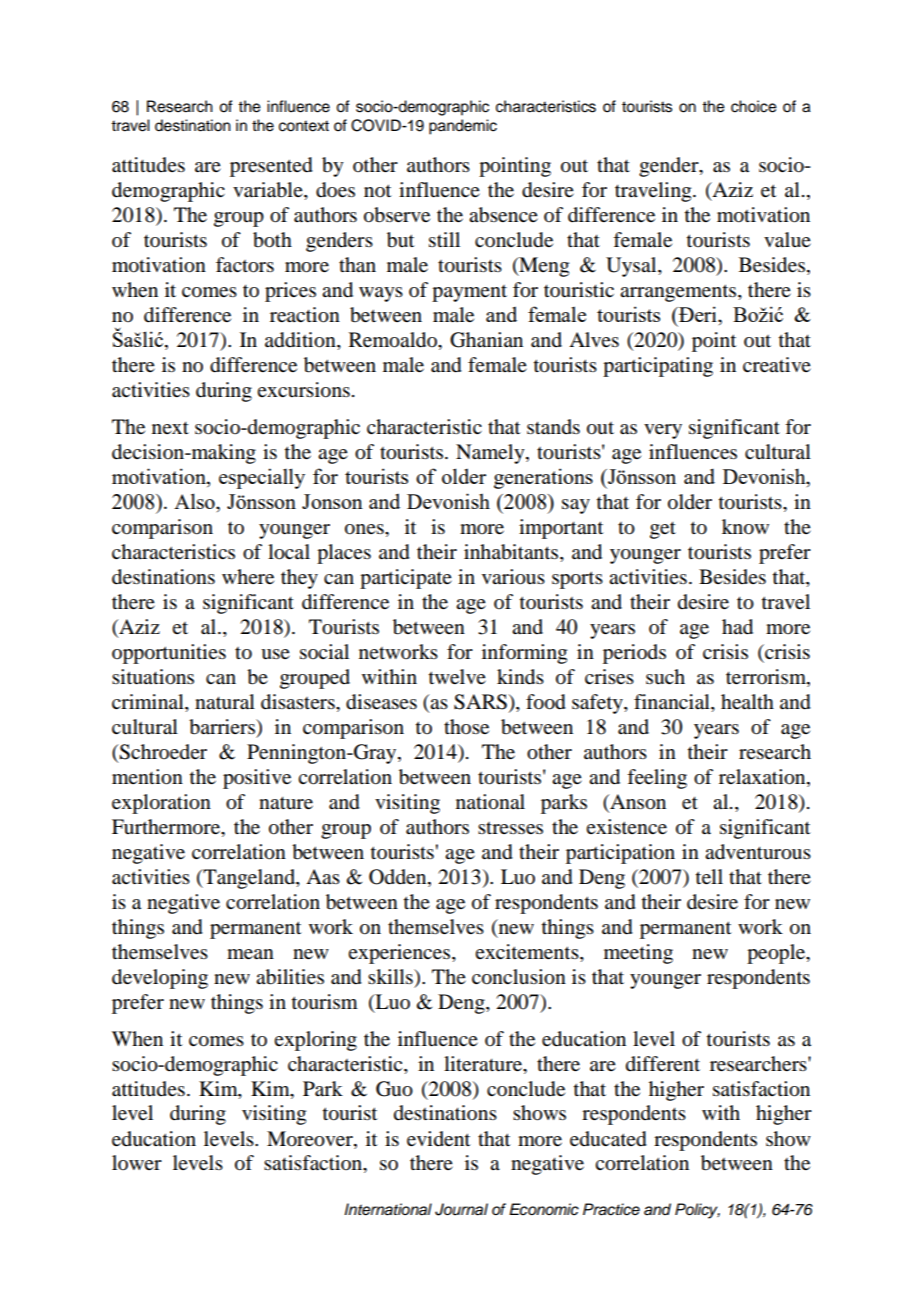 The width and height of the screenshot is (923, 1316). What do you see at coordinates (195, 501) in the screenshot?
I see `Also` at bounding box center [195, 501].
